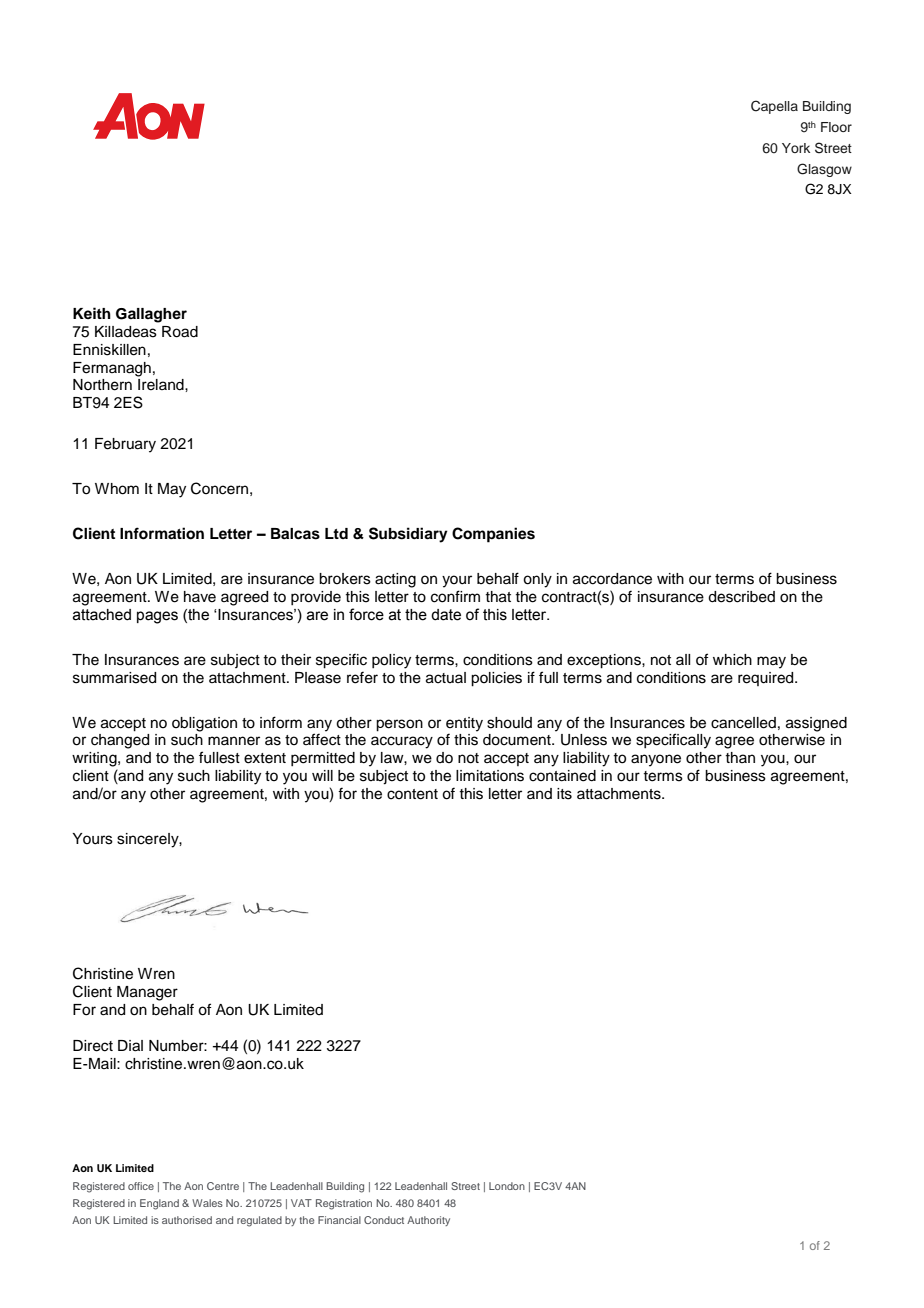 Image resolution: width=924 pixels, height=1308 pixels. What do you see at coordinates (162, 385) in the page?
I see `Ireland` at bounding box center [162, 385].
